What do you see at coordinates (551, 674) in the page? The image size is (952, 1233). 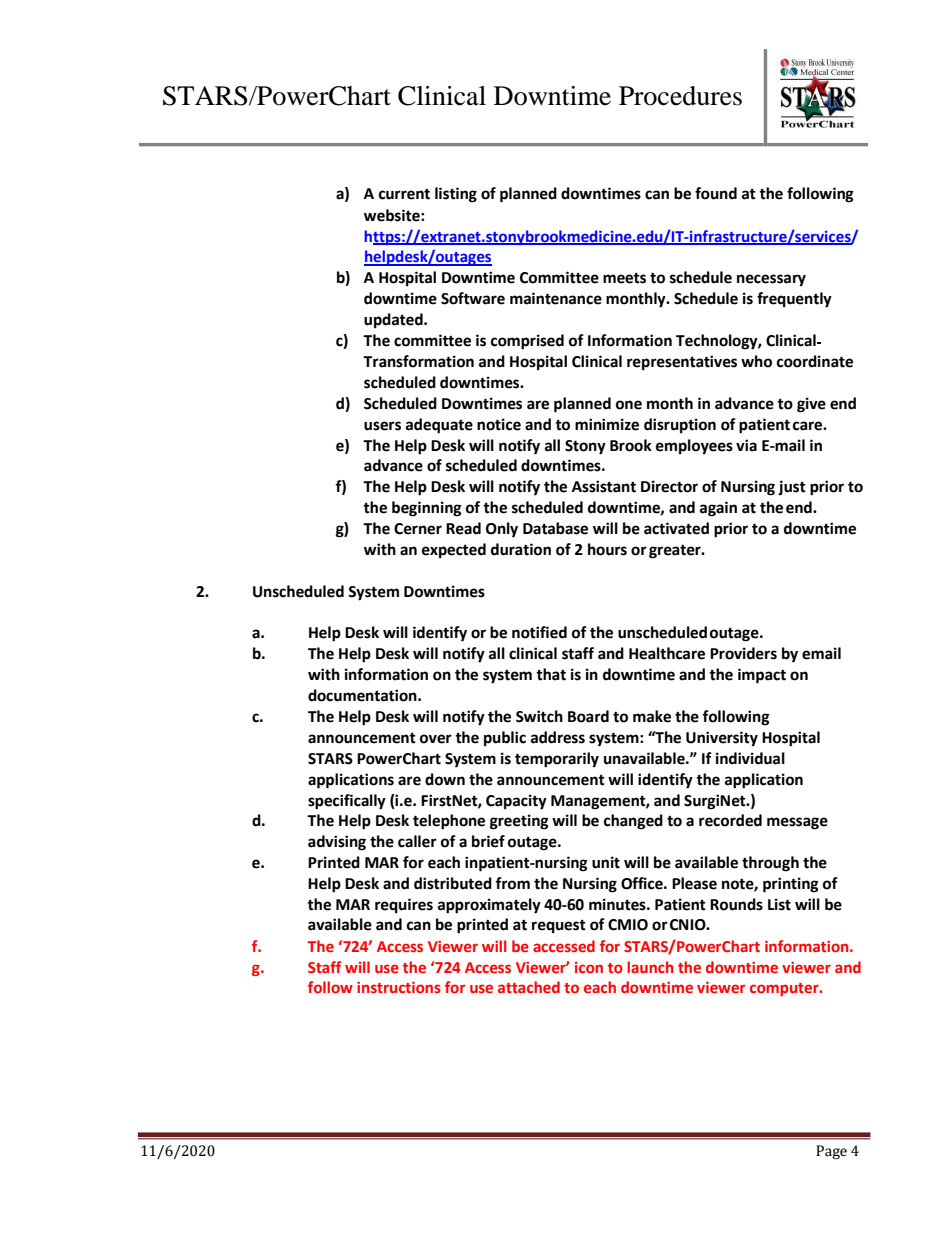 I see `that` at bounding box center [551, 674].
